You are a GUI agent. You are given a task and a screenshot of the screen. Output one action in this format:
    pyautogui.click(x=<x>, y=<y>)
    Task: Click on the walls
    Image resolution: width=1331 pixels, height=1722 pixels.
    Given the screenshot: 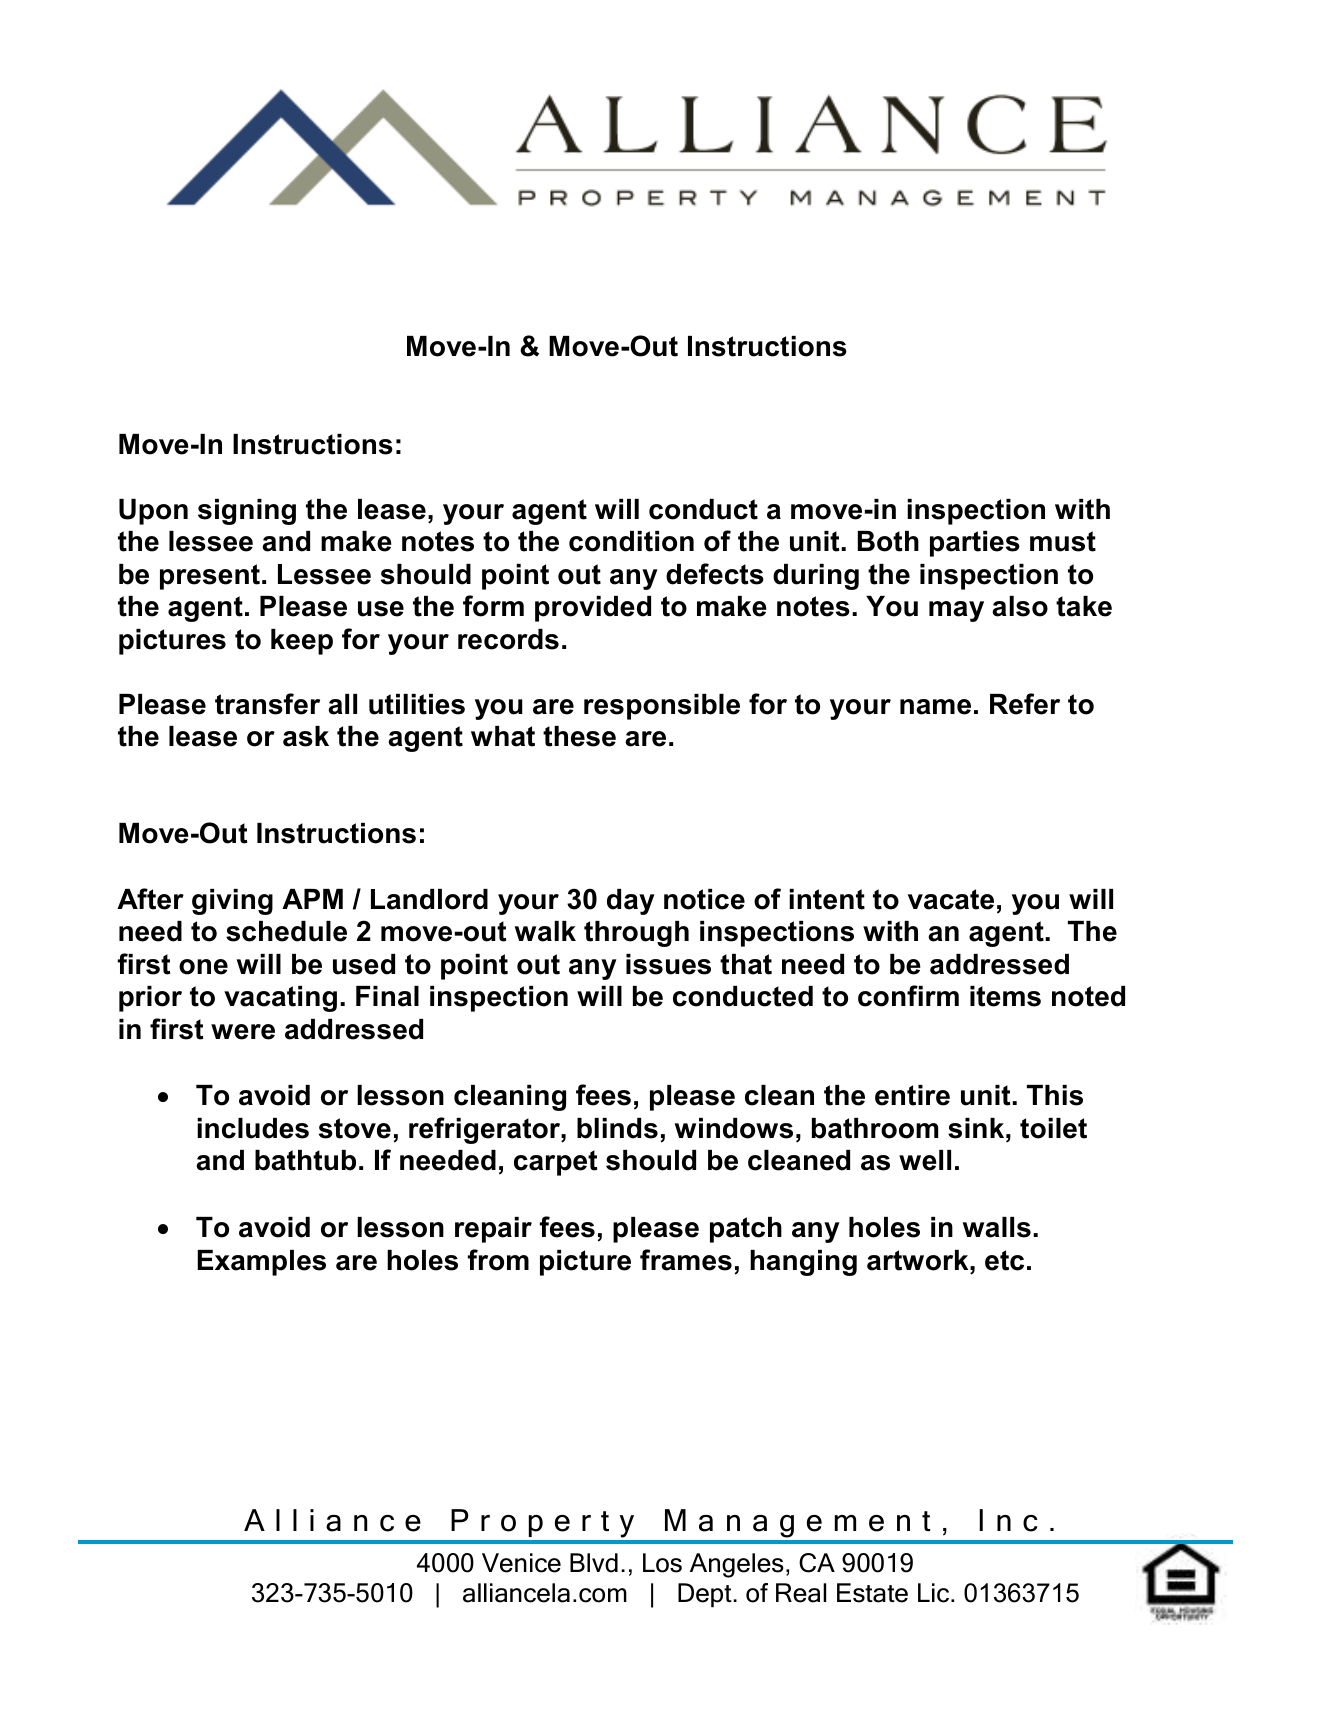 What is the action you would take?
    pyautogui.click(x=997, y=1227)
